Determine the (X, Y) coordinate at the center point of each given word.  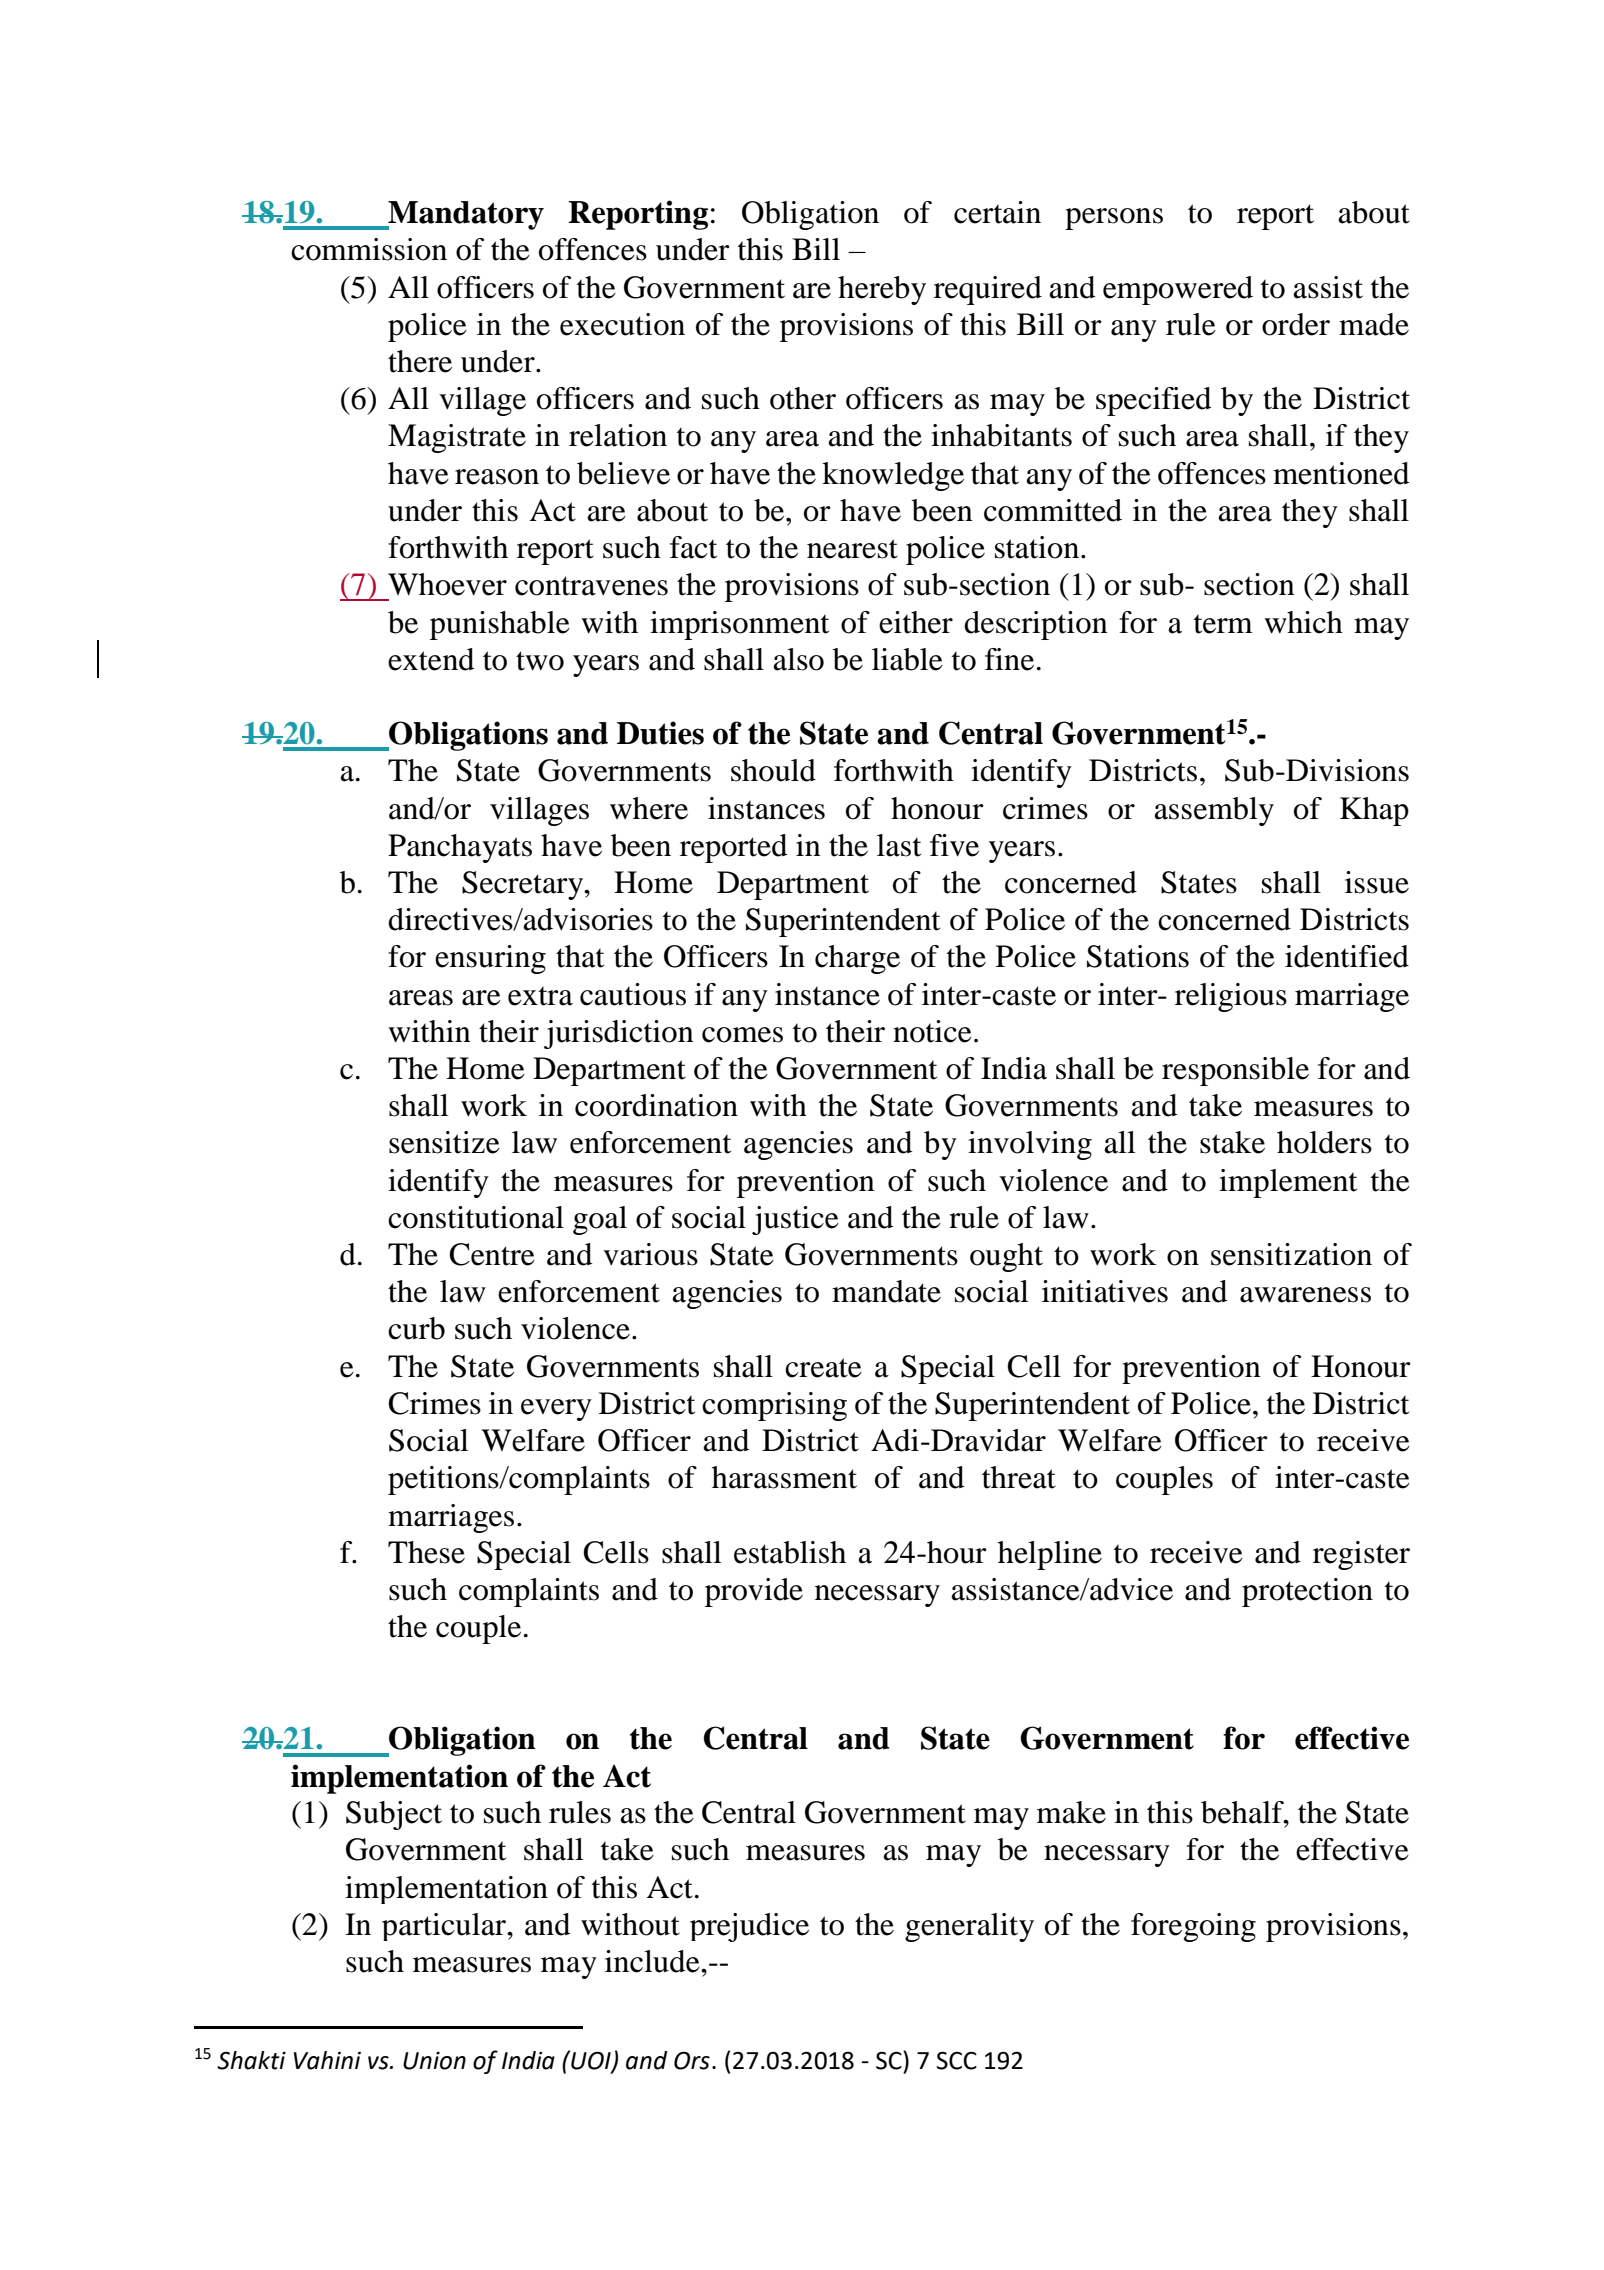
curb (416, 1328)
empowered (1178, 290)
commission (369, 249)
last (899, 845)
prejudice (749, 1927)
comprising (774, 1406)
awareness (1305, 1295)
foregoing (1193, 1927)
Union (434, 2061)
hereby (882, 290)
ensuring (490, 959)
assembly (1214, 811)
